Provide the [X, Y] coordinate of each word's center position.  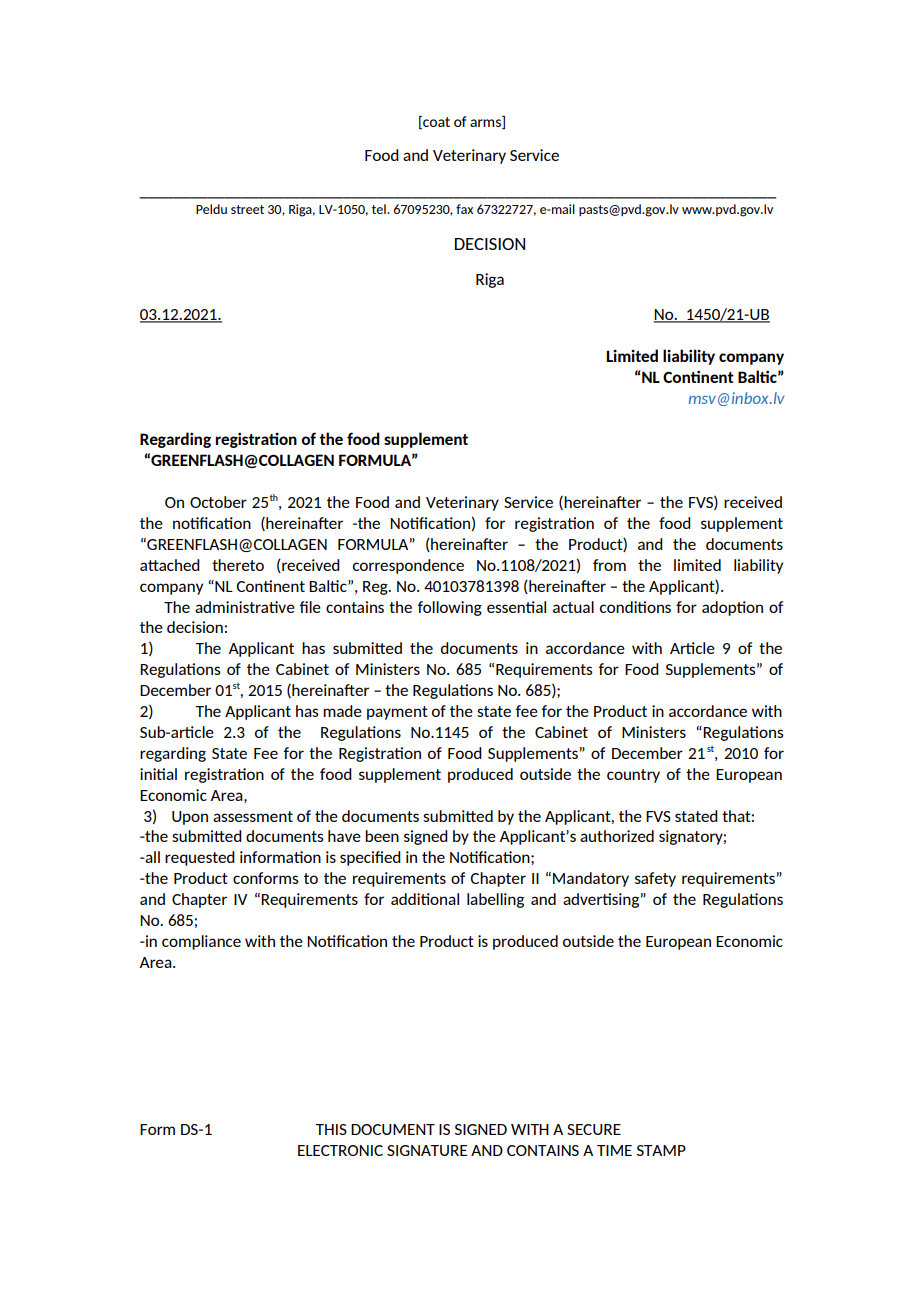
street [247, 209]
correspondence [408, 566]
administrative [245, 607]
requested [200, 858]
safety [655, 879]
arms [486, 124]
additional [425, 899]
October [218, 502]
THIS [331, 1129]
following [450, 608]
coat [435, 122]
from [609, 565]
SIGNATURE [427, 1150]
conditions [635, 607]
